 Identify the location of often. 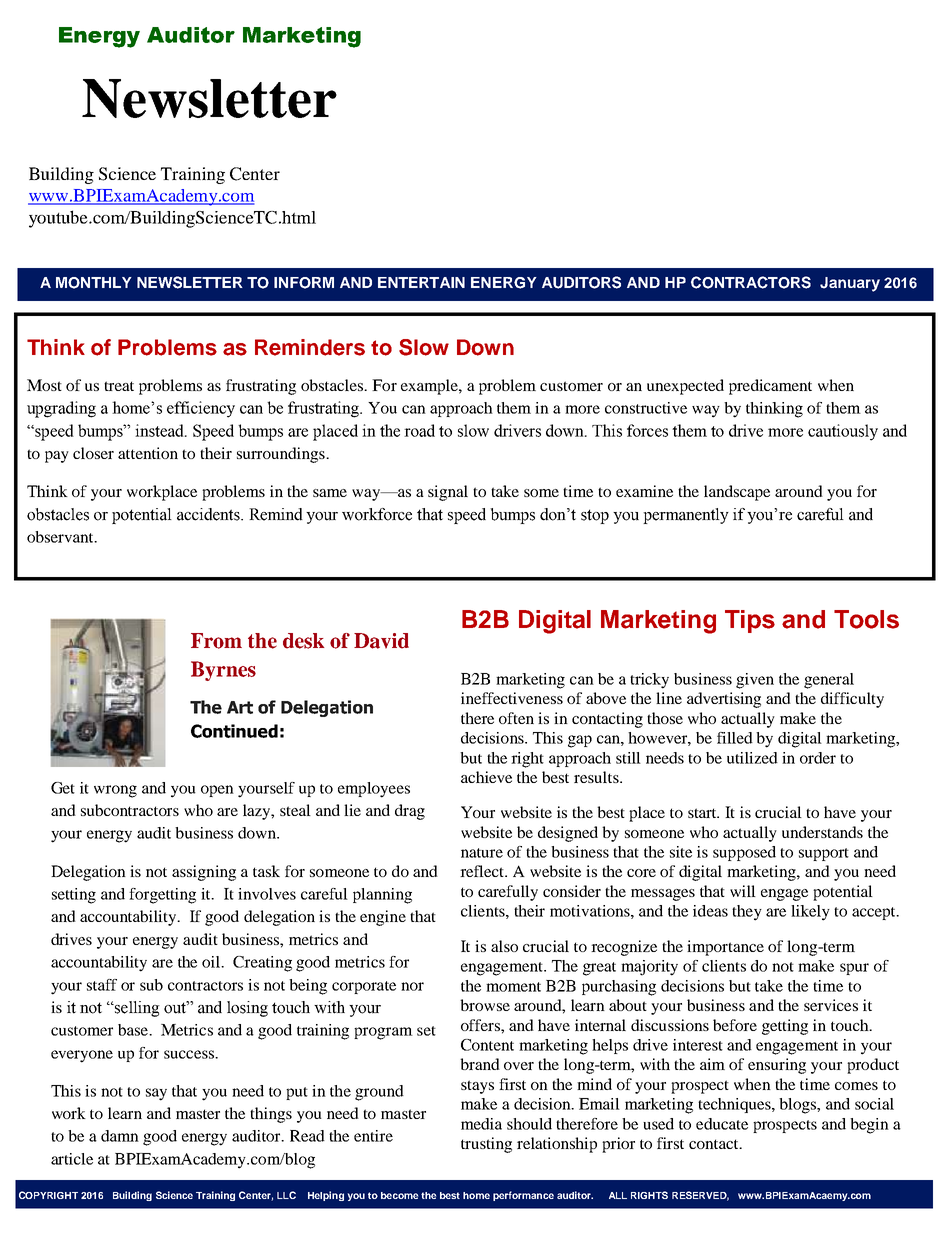
(516, 718).
